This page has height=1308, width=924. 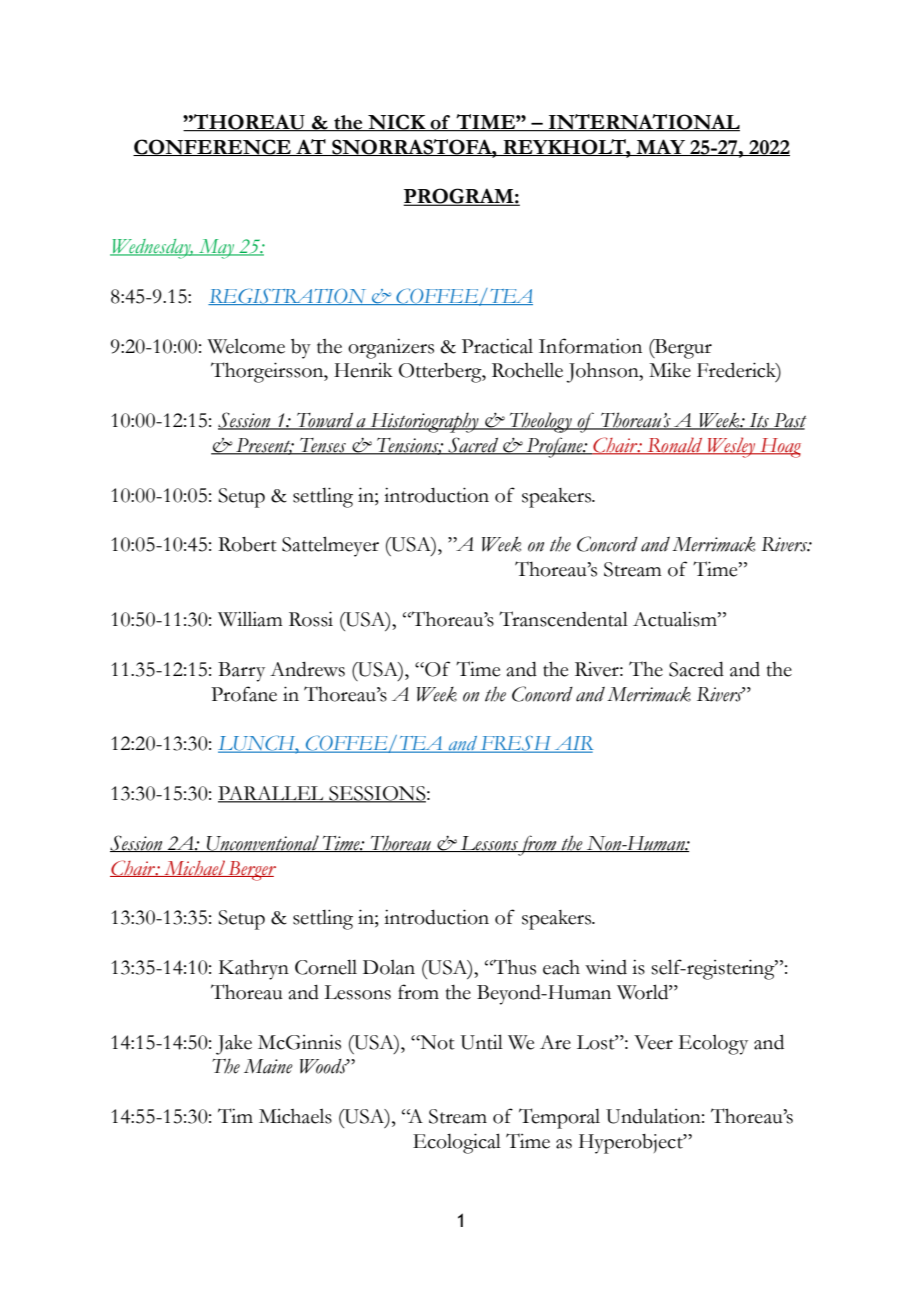 I want to click on Theology, so click(x=541, y=422).
